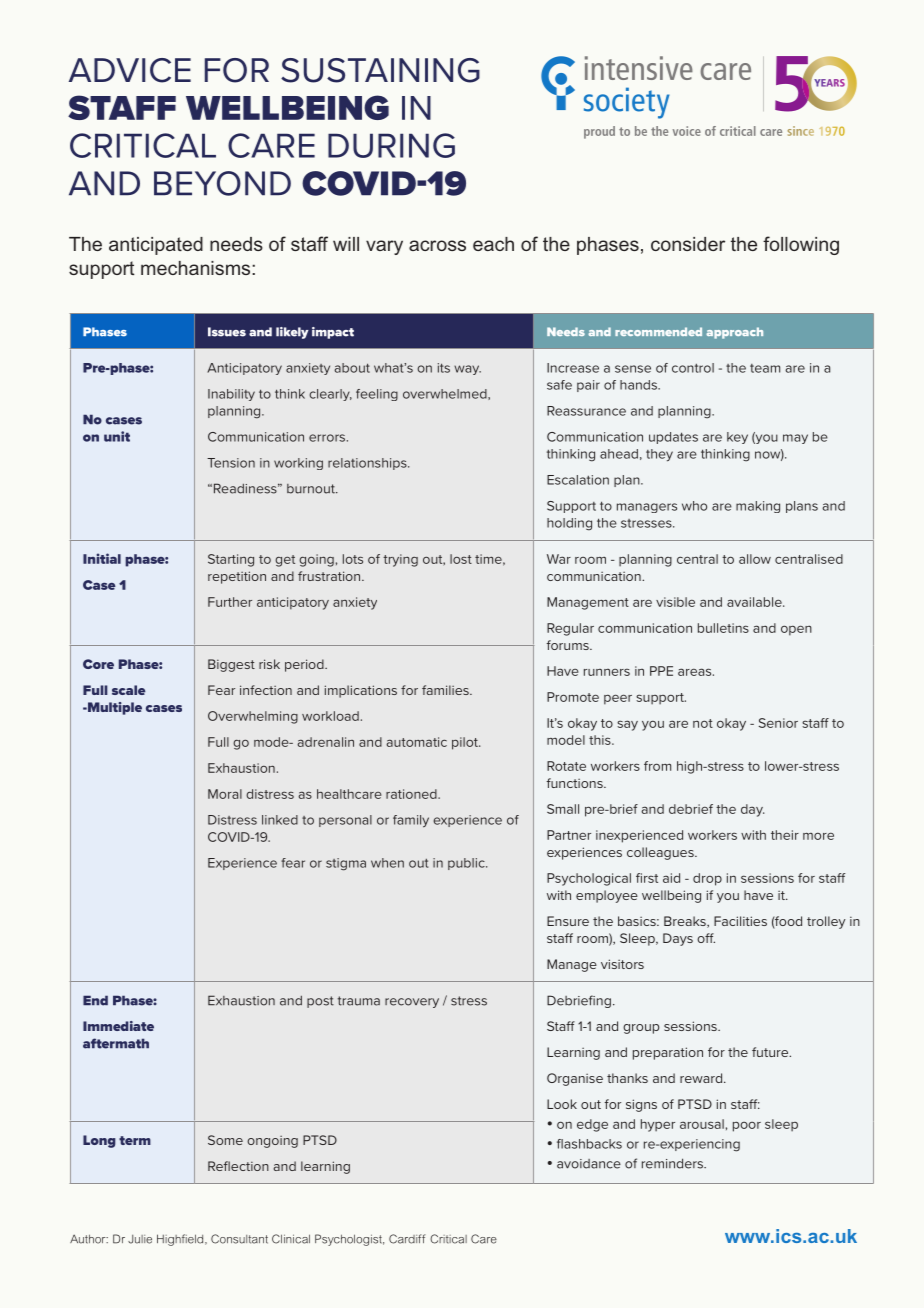 The image size is (924, 1308). I want to click on DURING, so click(391, 145).
